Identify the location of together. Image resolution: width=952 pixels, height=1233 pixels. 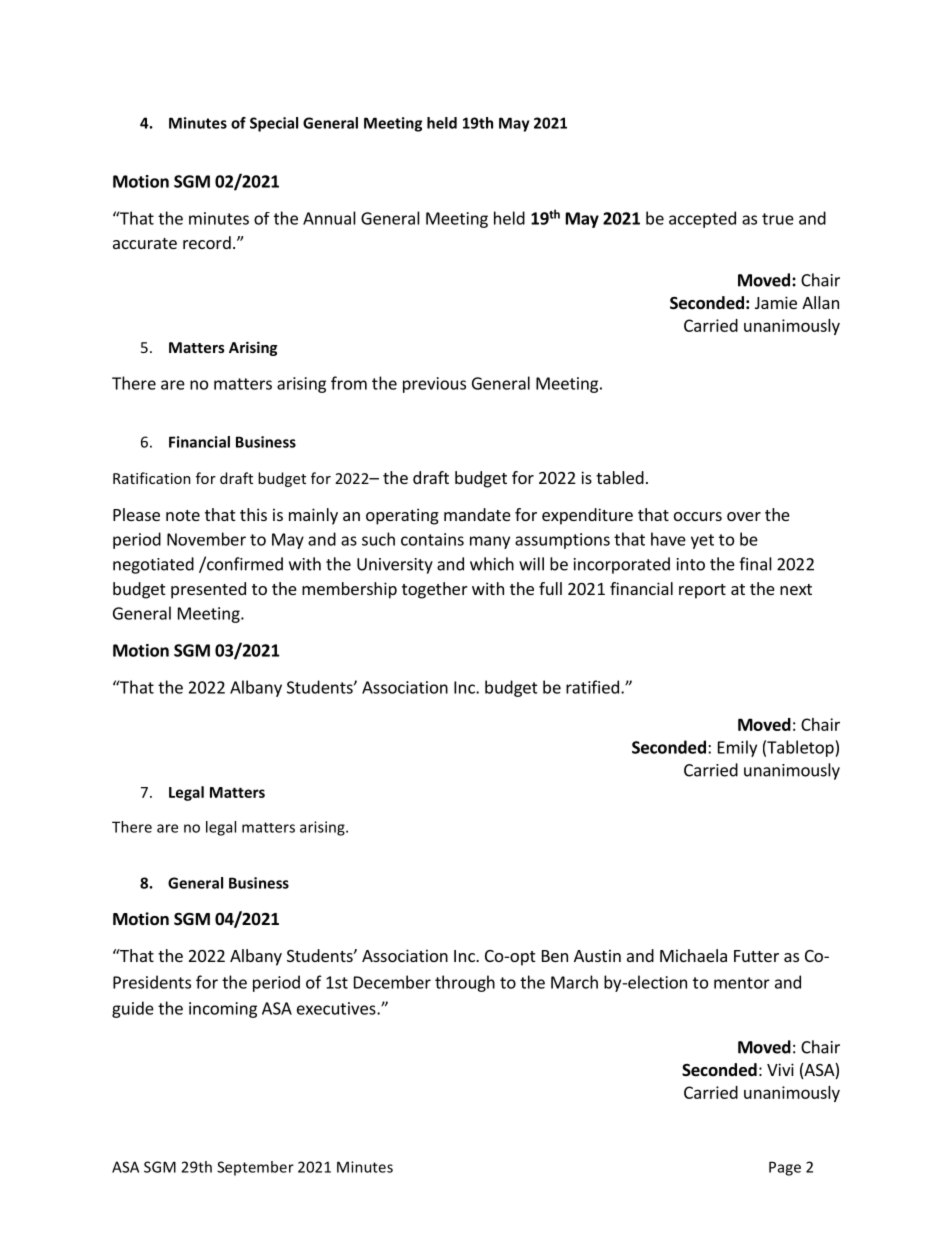
(435, 590).
